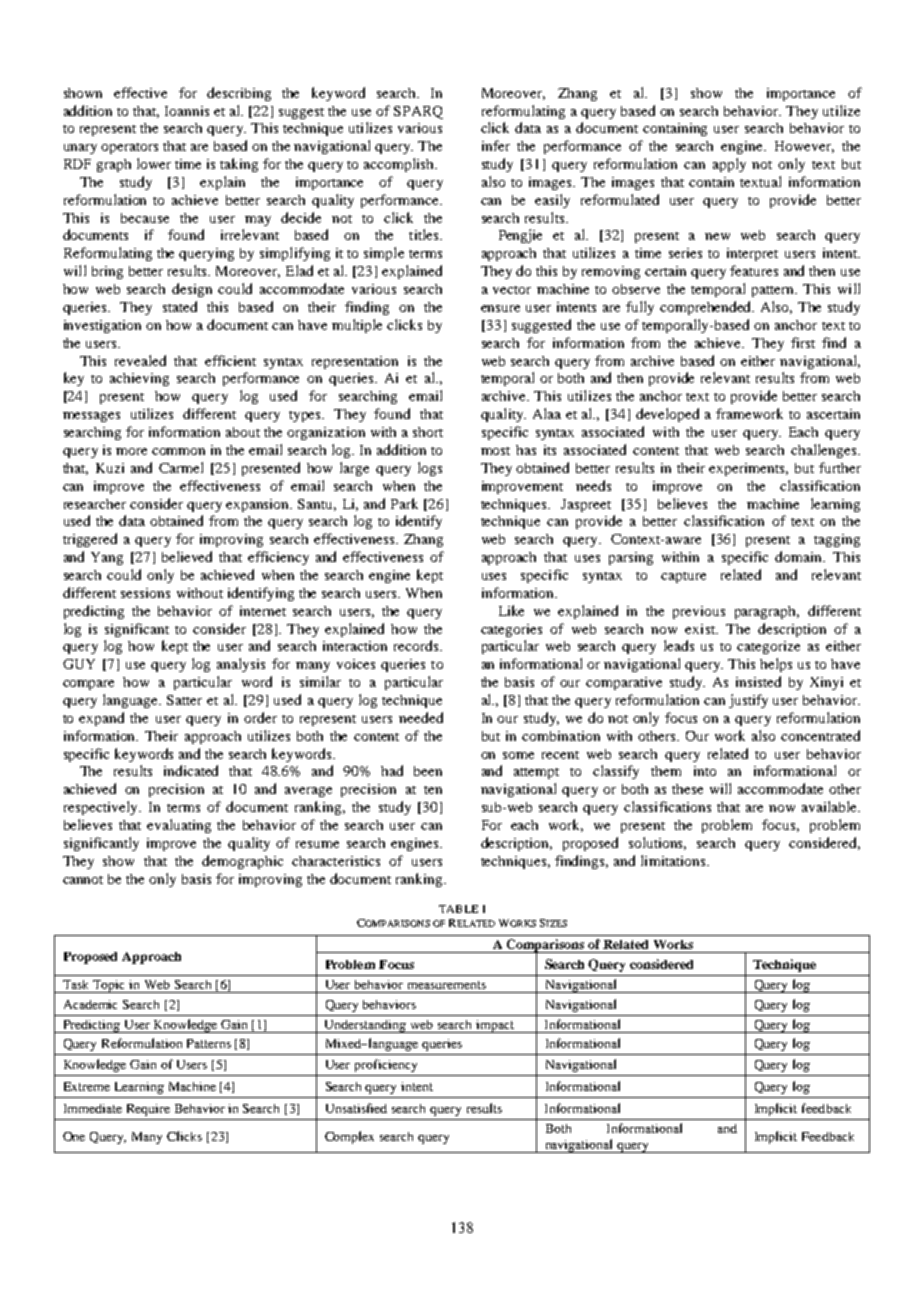  Describe the element at coordinates (148, 1110) in the image. I see `Require` at that location.
